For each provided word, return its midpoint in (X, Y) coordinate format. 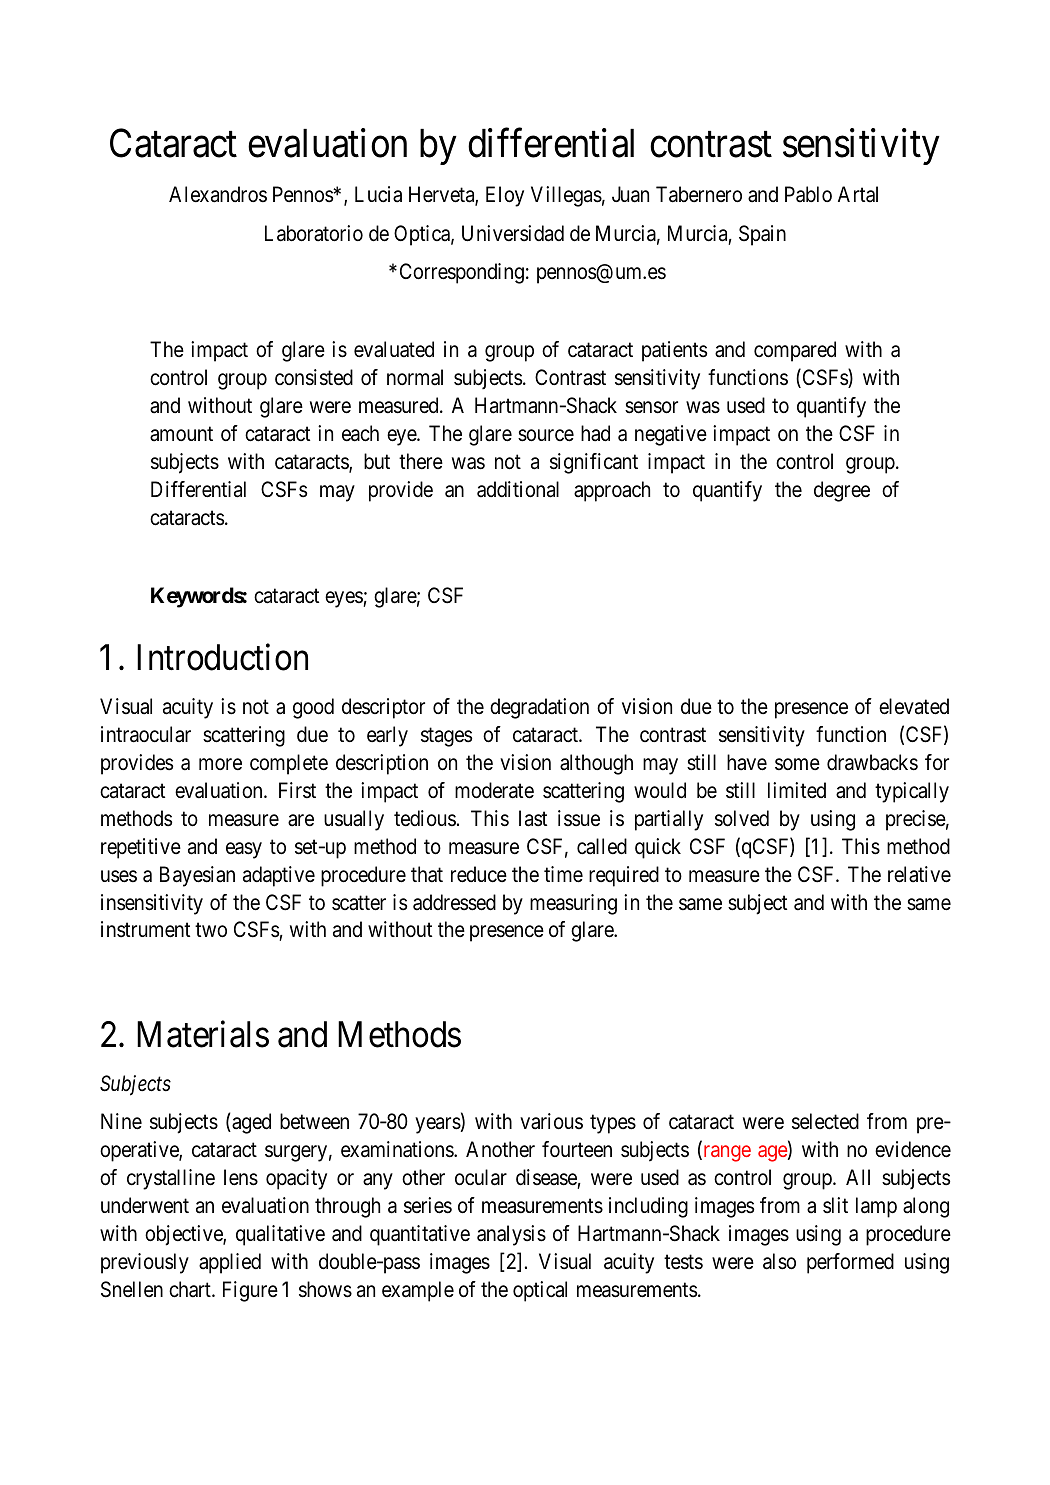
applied (230, 1263)
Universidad (513, 233)
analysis (511, 1235)
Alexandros (218, 194)
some (797, 764)
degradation (539, 708)
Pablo (808, 194)
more (220, 764)
